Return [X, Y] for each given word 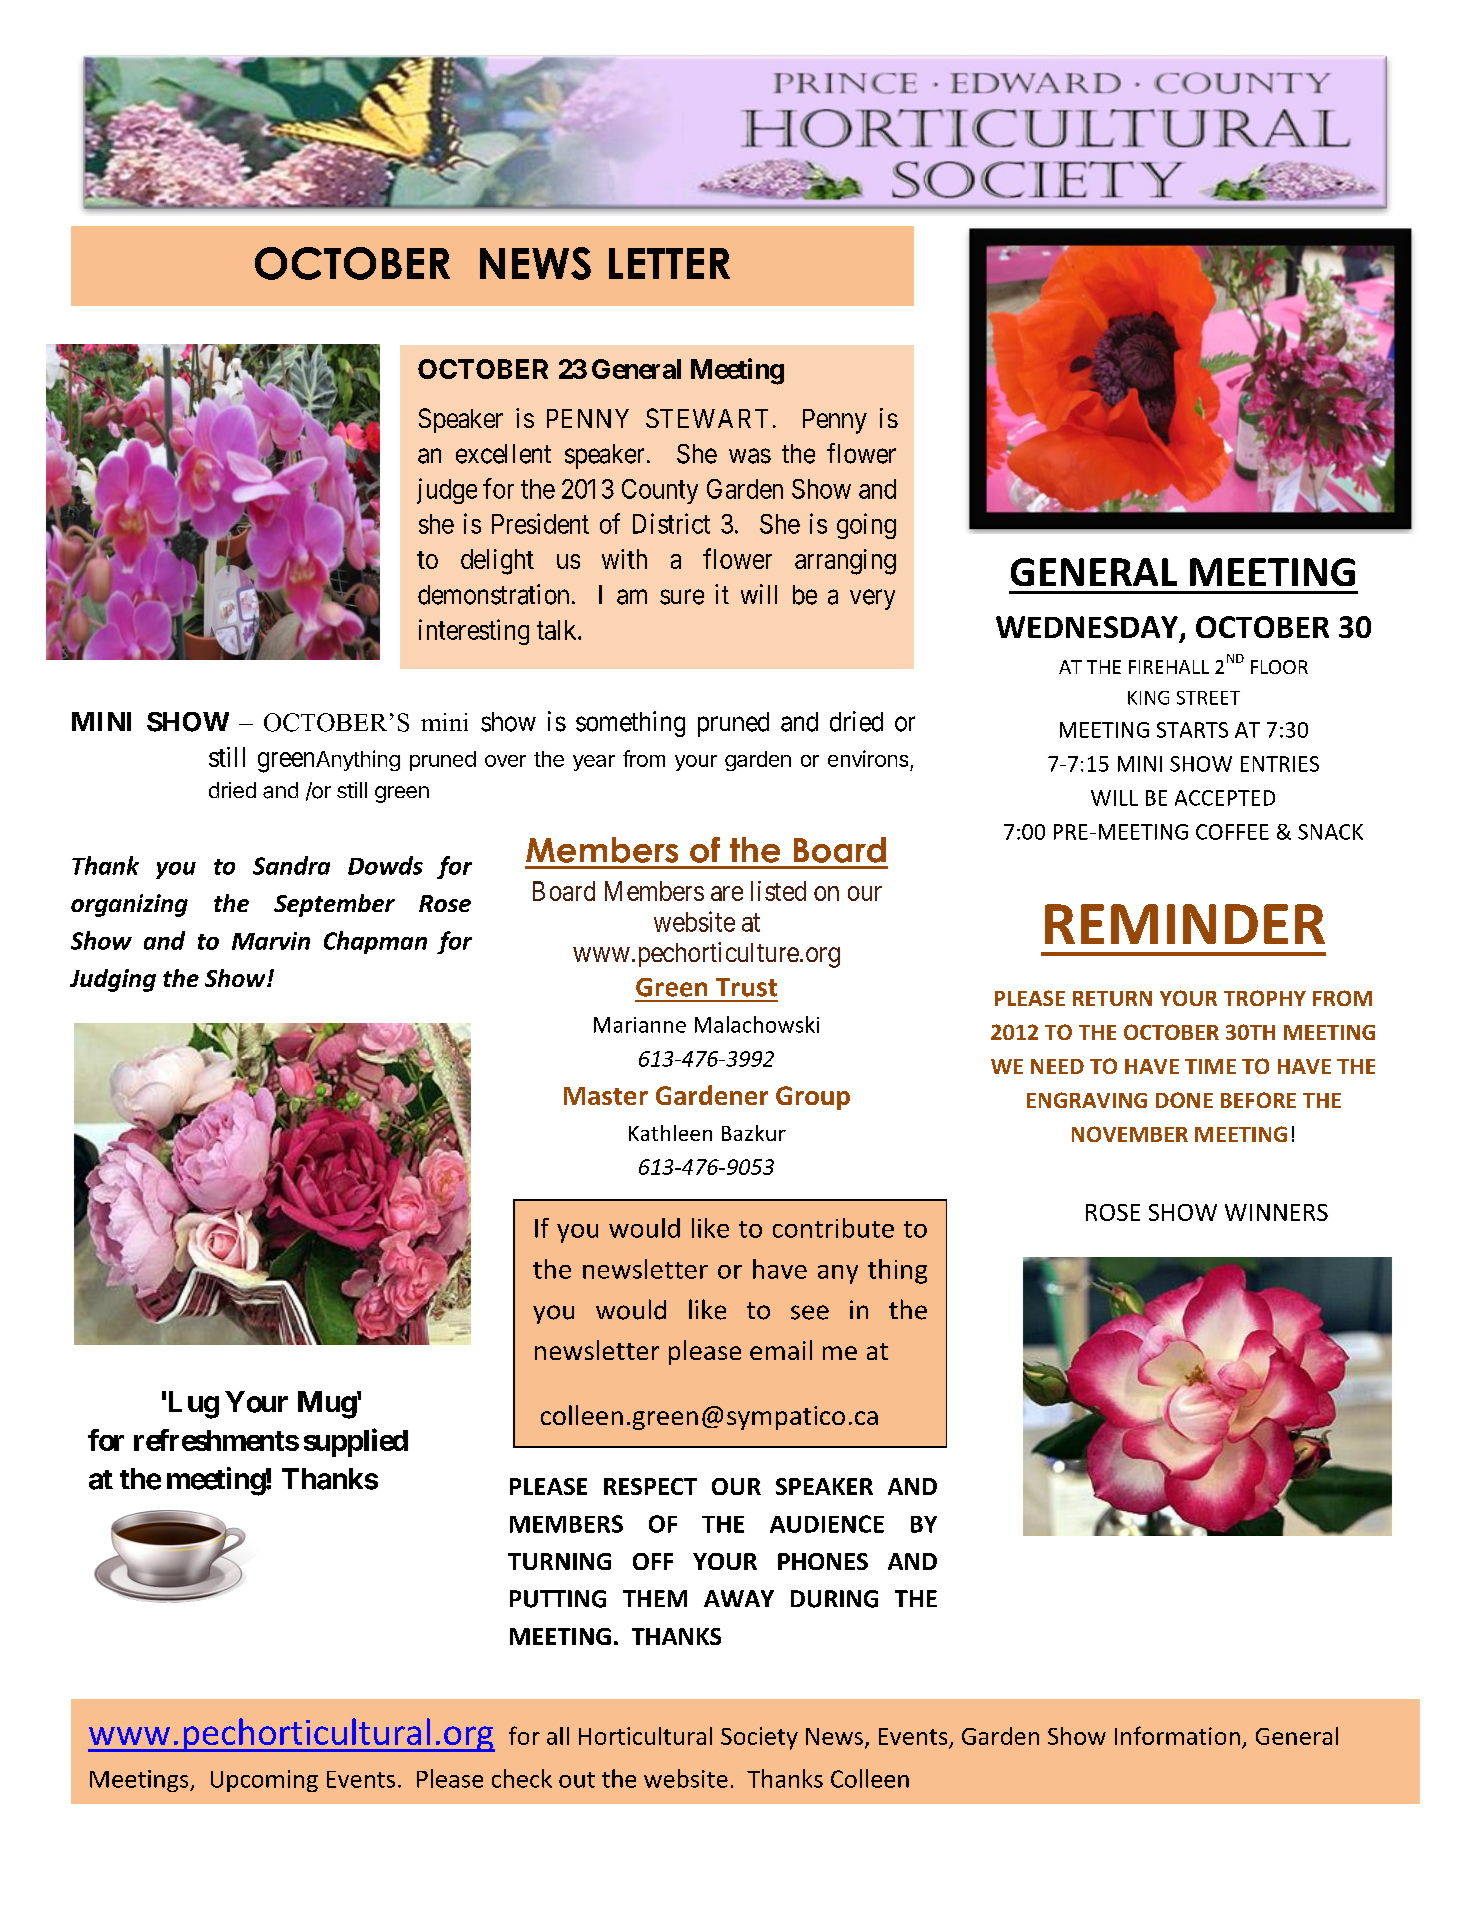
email [781, 1350]
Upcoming [264, 1781]
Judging [113, 980]
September [334, 905]
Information [1177, 1735]
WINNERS [1276, 1212]
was [750, 456]
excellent [503, 454]
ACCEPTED [1225, 798]
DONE [1184, 1100]
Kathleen [670, 1133]
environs [868, 758]
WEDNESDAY [1088, 628]
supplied [356, 1442]
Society [759, 1738]
